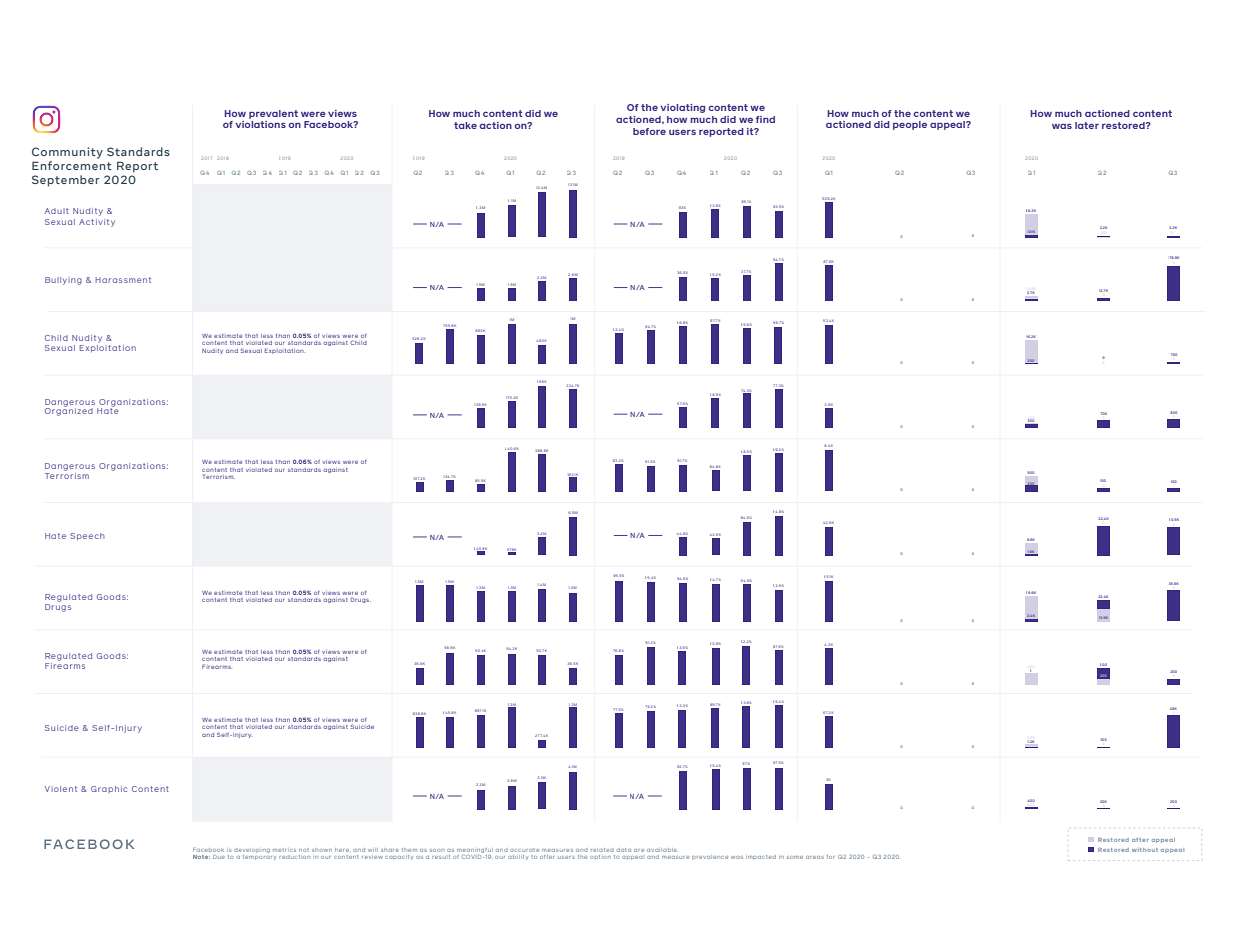 Image resolution: width=1233 pixels, height=952 pixels. Describe the element at coordinates (87, 537) in the screenshot. I see `Speech` at that location.
